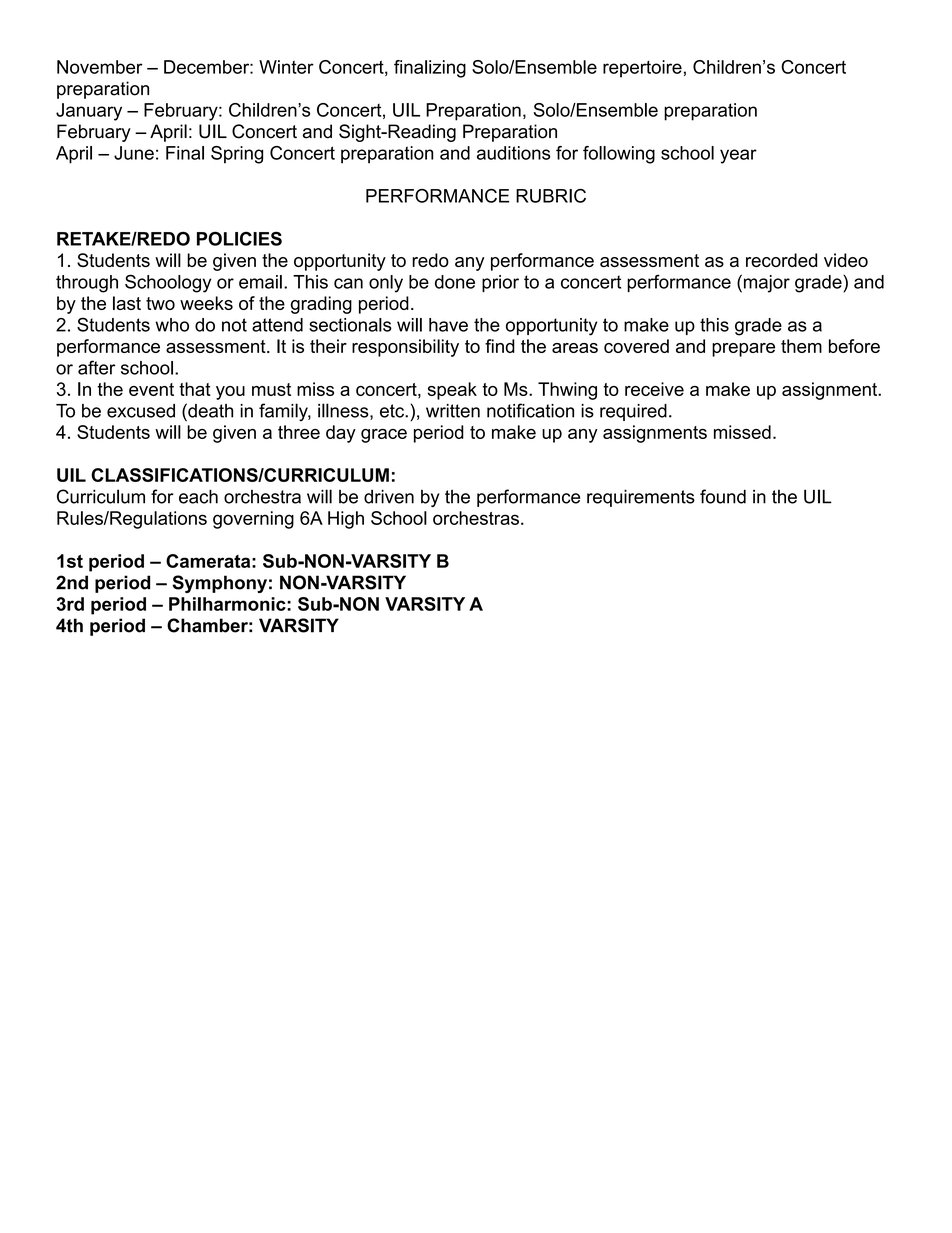 Image resolution: width=952 pixels, height=1233 pixels. I want to click on have, so click(448, 325).
